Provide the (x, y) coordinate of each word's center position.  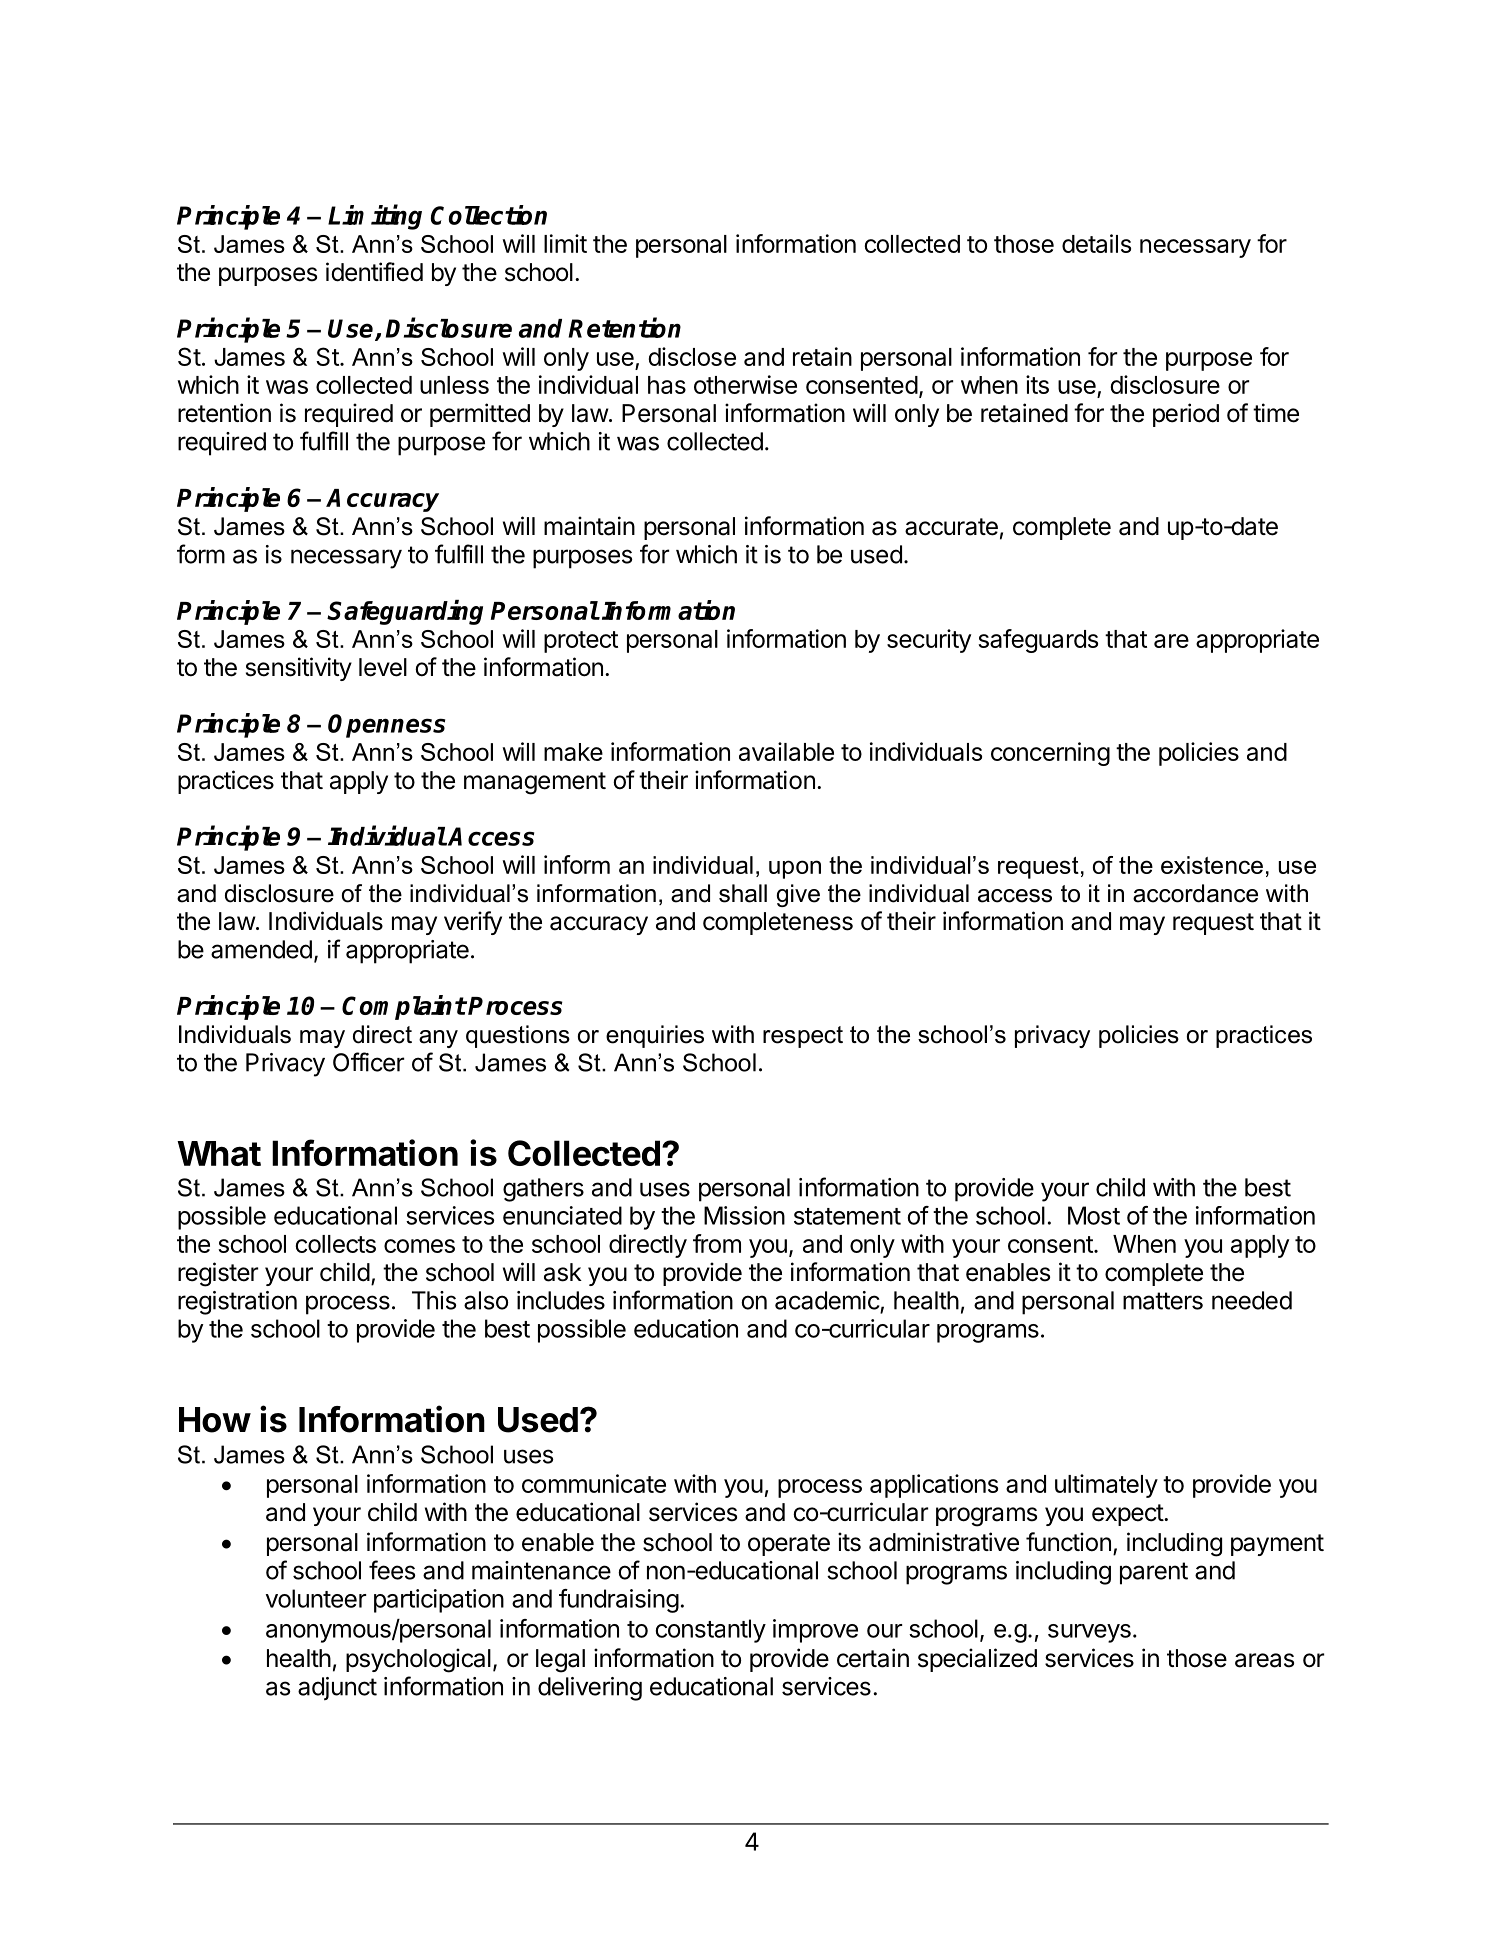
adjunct (337, 1689)
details (1096, 243)
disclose (692, 356)
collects (335, 1244)
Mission (744, 1215)
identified (374, 272)
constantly (711, 1631)
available (786, 751)
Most (1094, 1215)
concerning (1050, 754)
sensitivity (299, 669)
